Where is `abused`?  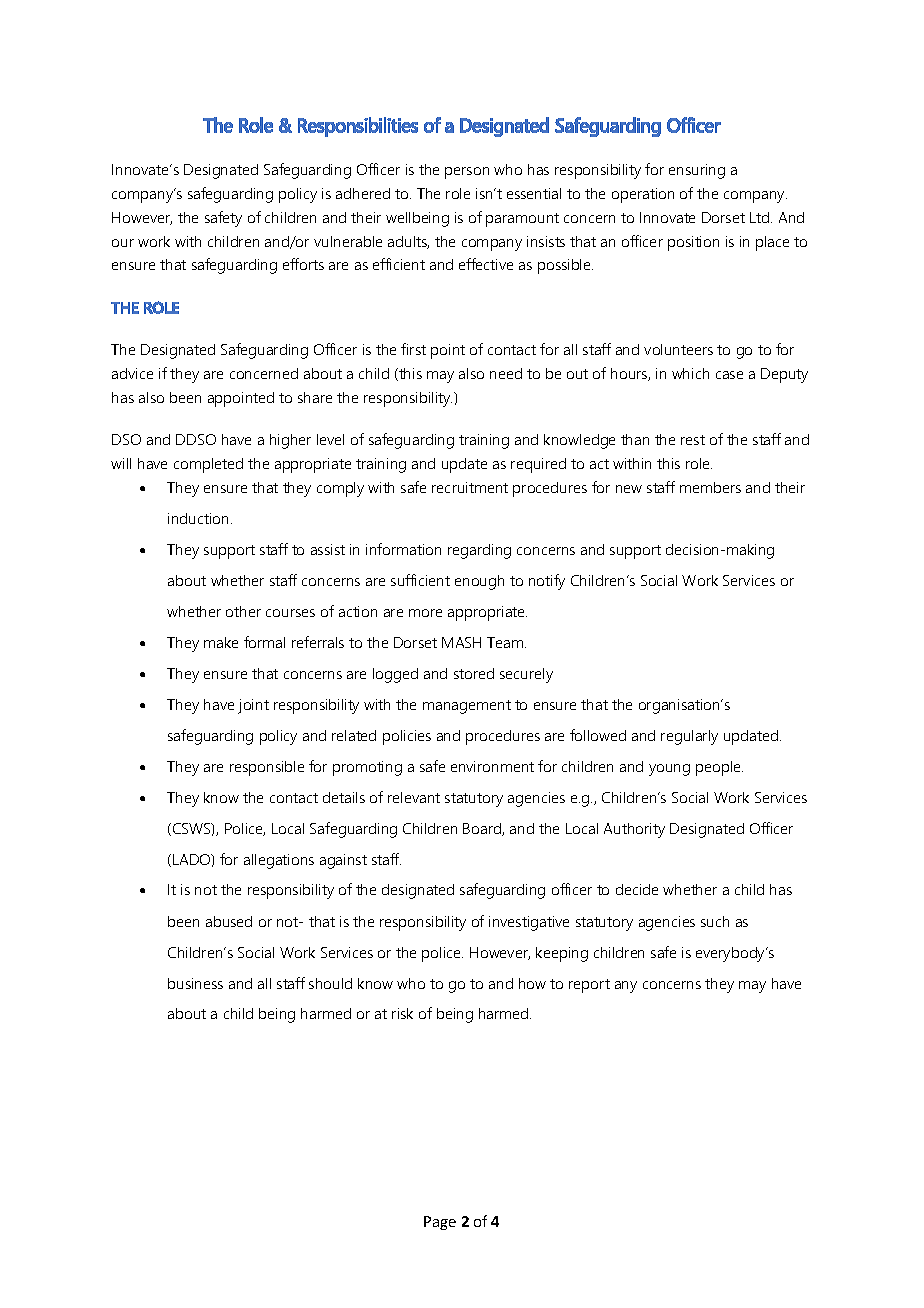 abused is located at coordinates (229, 921).
